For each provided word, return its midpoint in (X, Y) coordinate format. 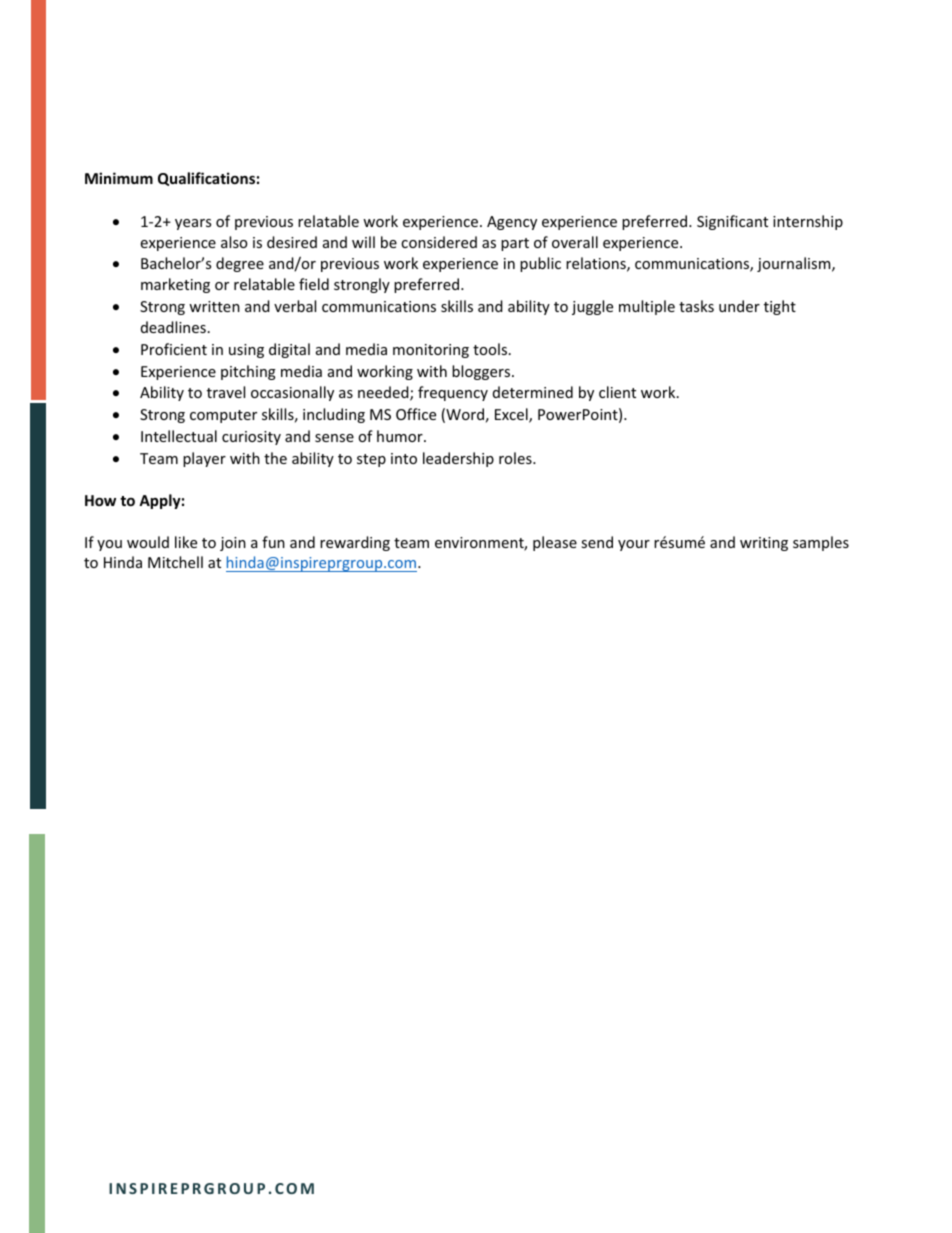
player (204, 459)
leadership (458, 459)
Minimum (119, 178)
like (186, 542)
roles (516, 458)
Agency (512, 223)
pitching (248, 372)
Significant (732, 222)
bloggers (482, 372)
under (739, 306)
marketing (175, 285)
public (540, 264)
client (617, 392)
